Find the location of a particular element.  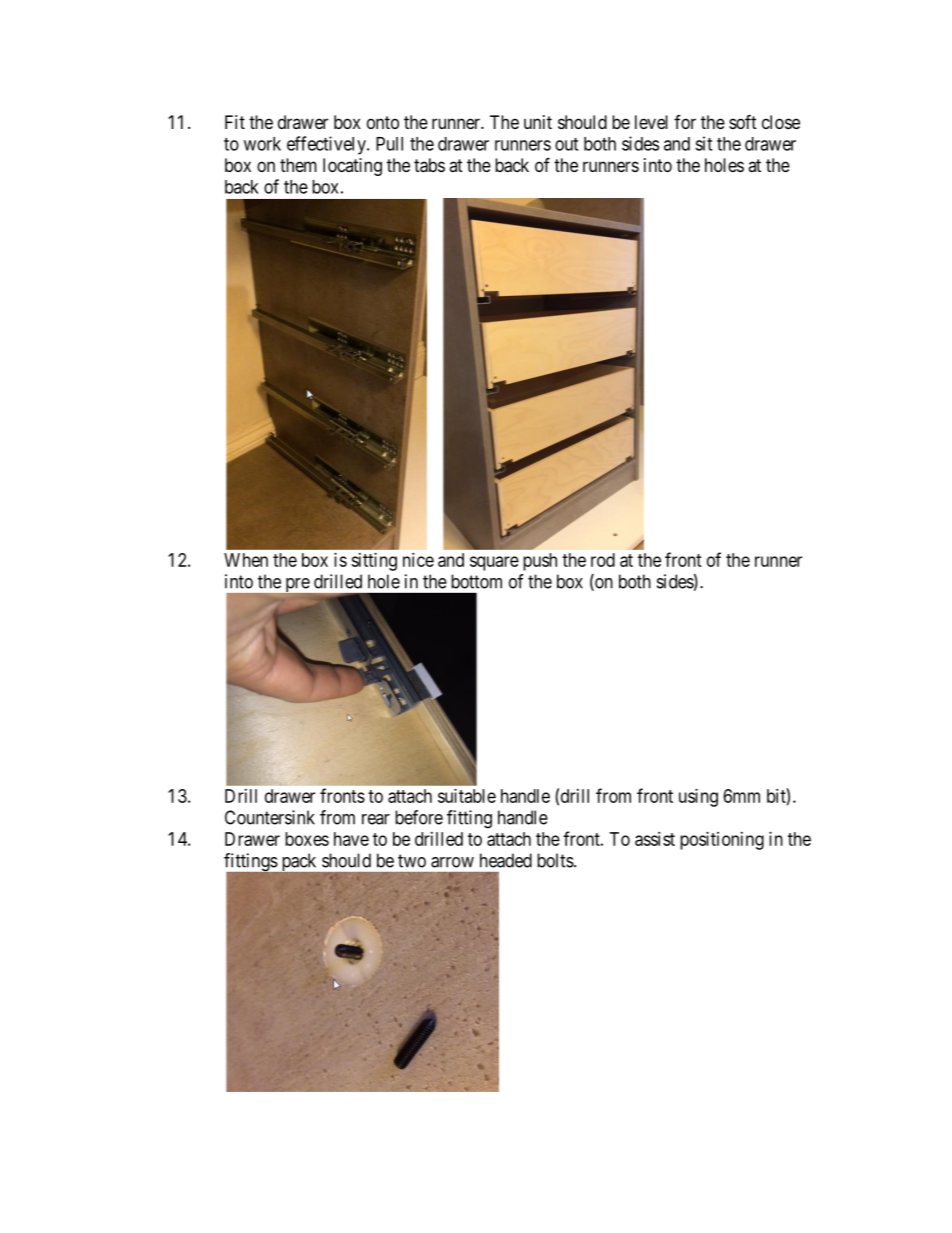

soft is located at coordinates (743, 121).
